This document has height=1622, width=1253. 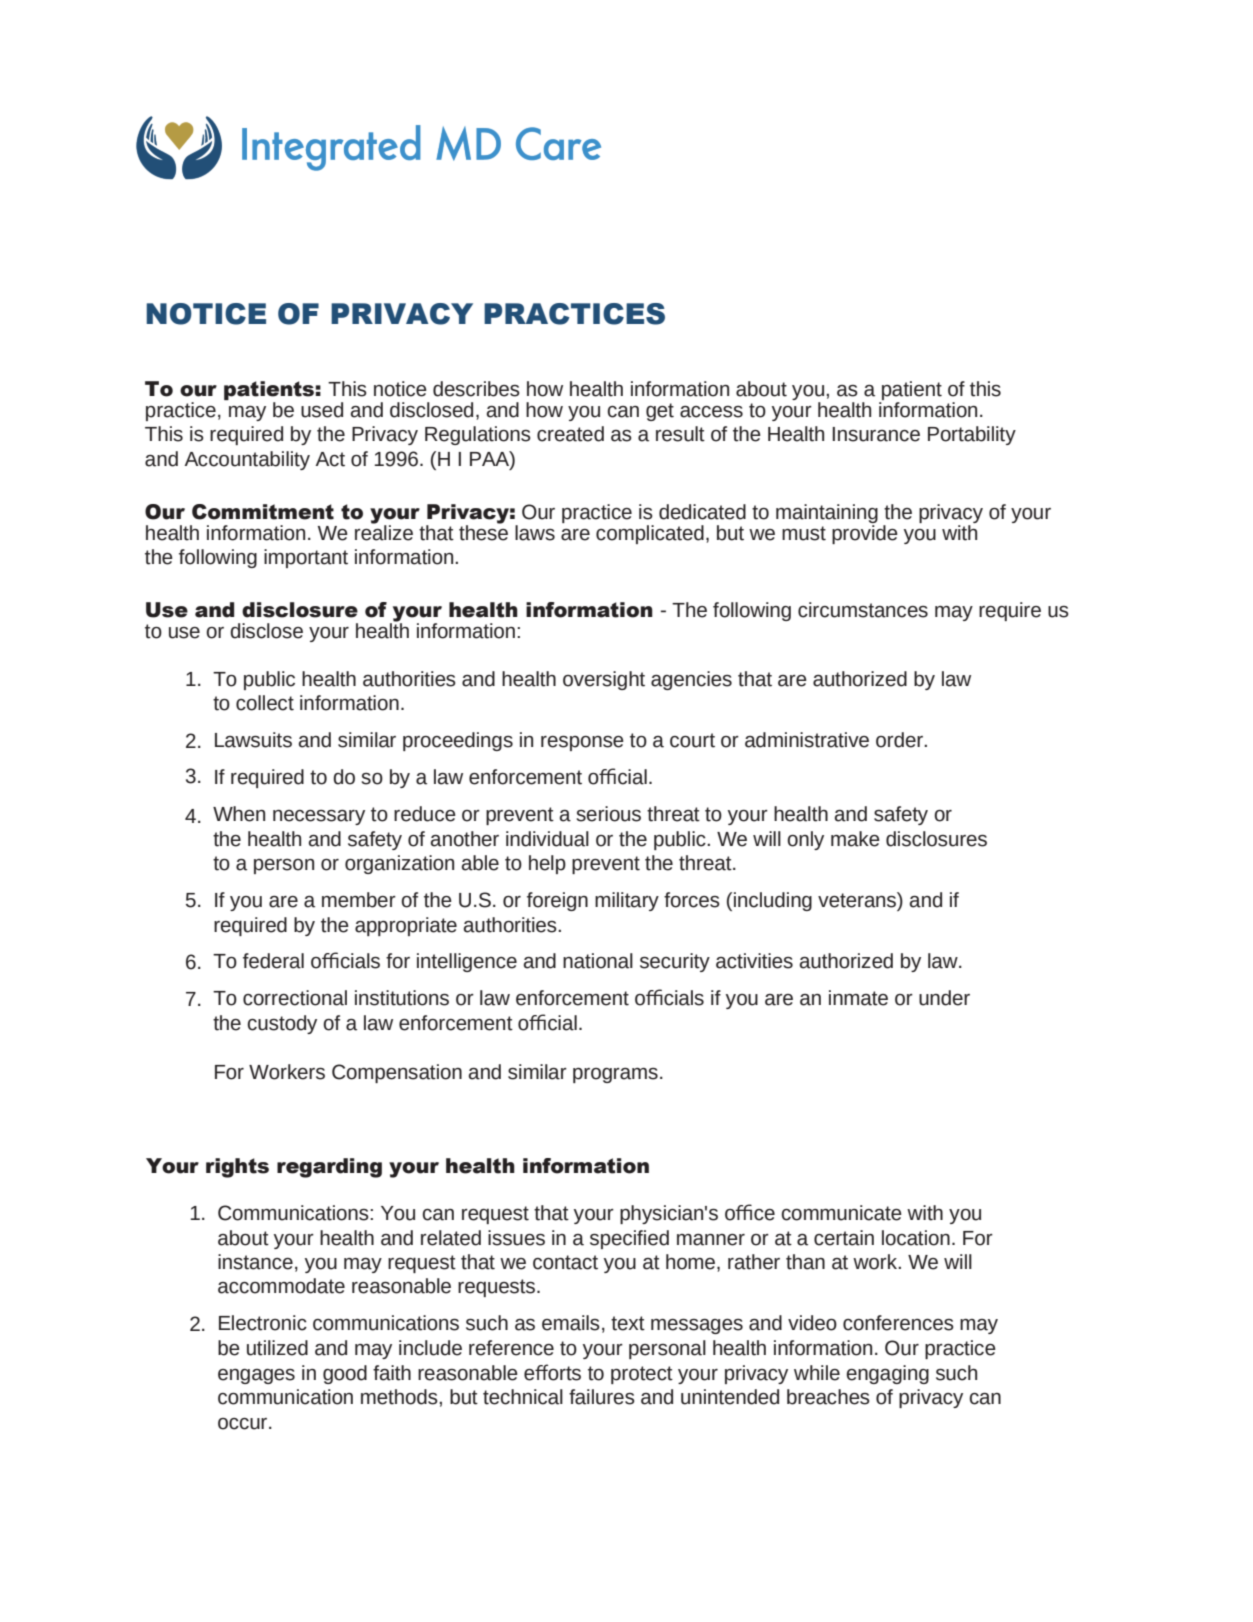 What do you see at coordinates (345, 1374) in the document?
I see `good` at bounding box center [345, 1374].
